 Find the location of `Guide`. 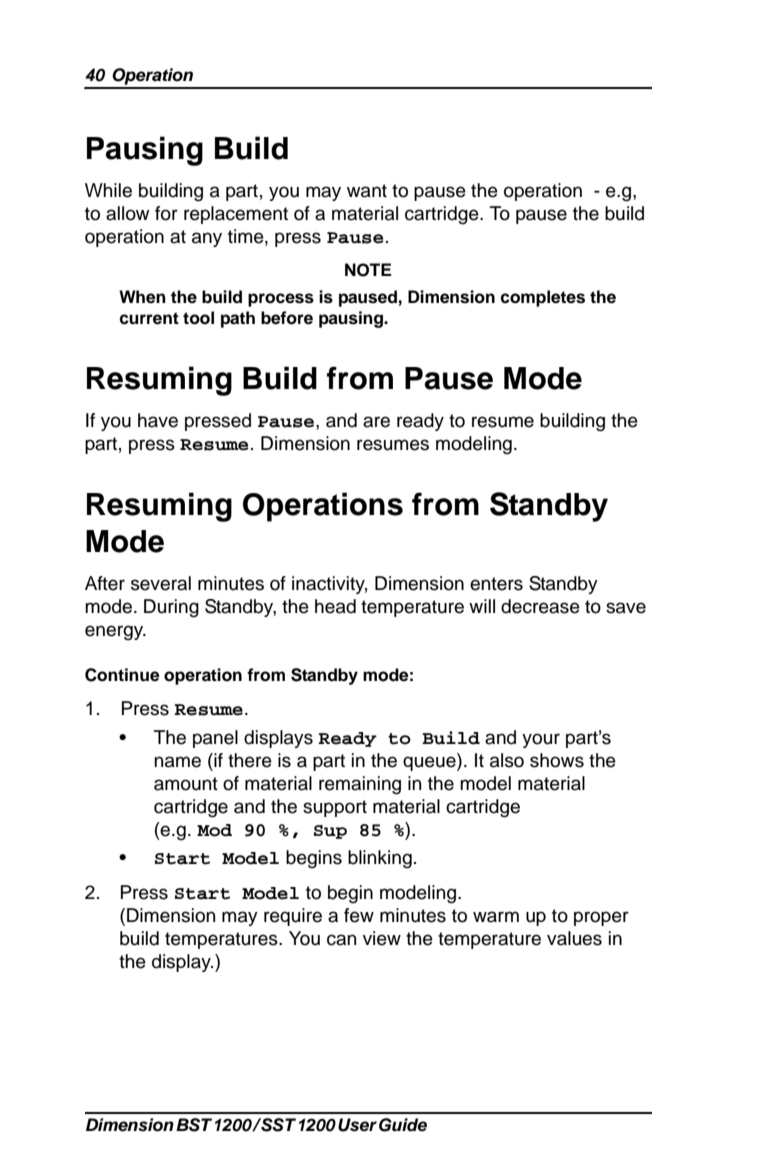

Guide is located at coordinates (403, 1125).
